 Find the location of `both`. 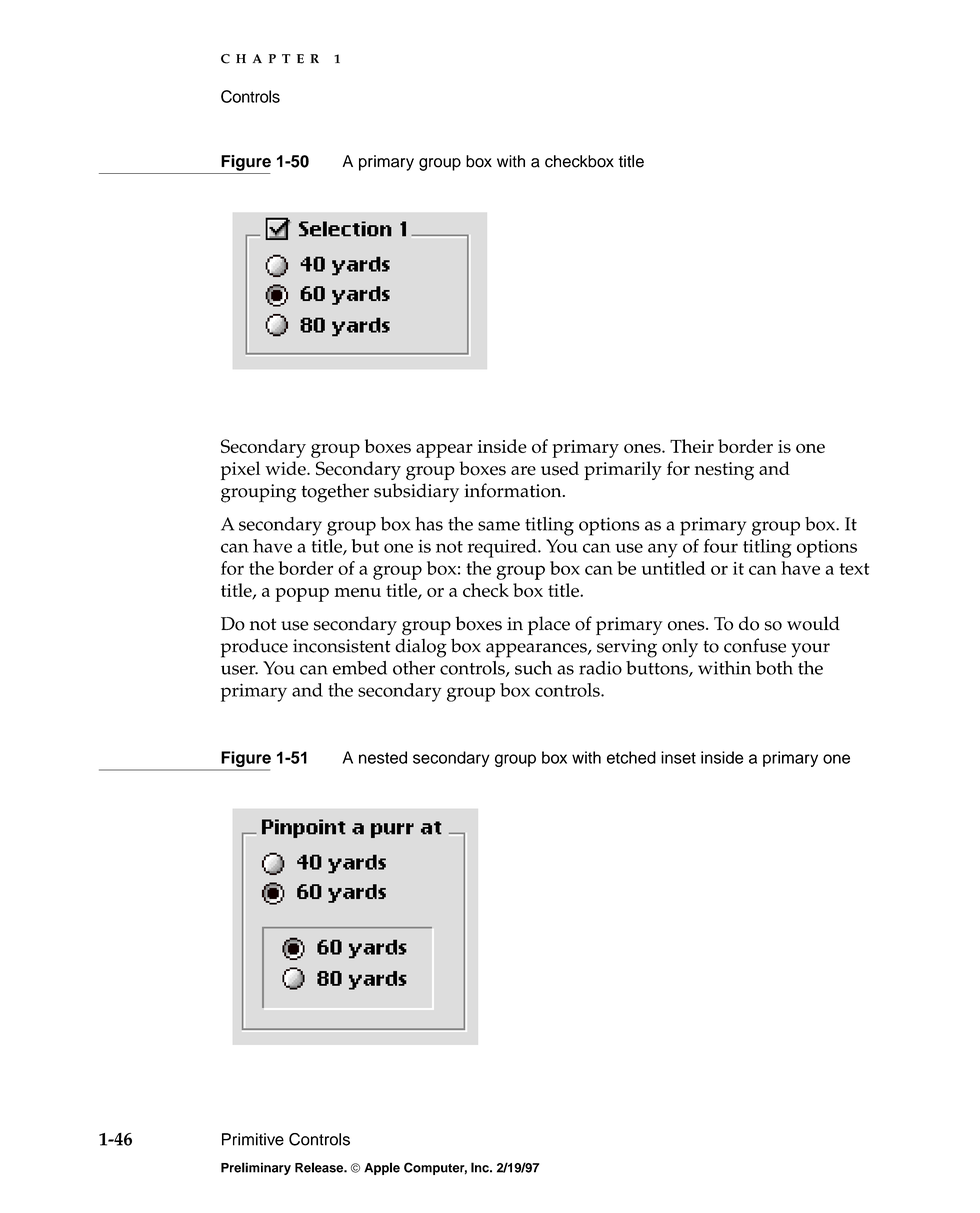

both is located at coordinates (774, 668).
